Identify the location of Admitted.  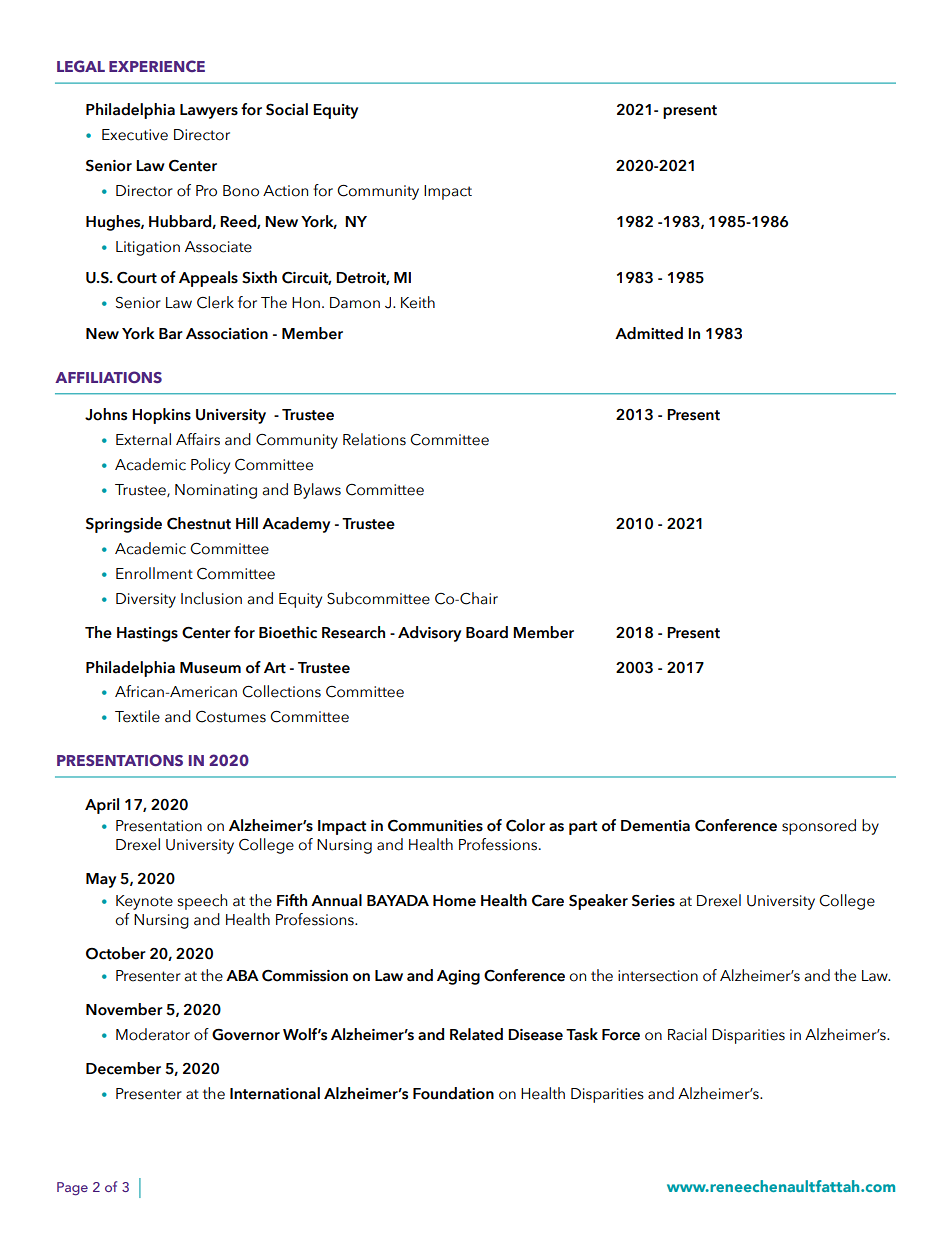
(649, 333).
